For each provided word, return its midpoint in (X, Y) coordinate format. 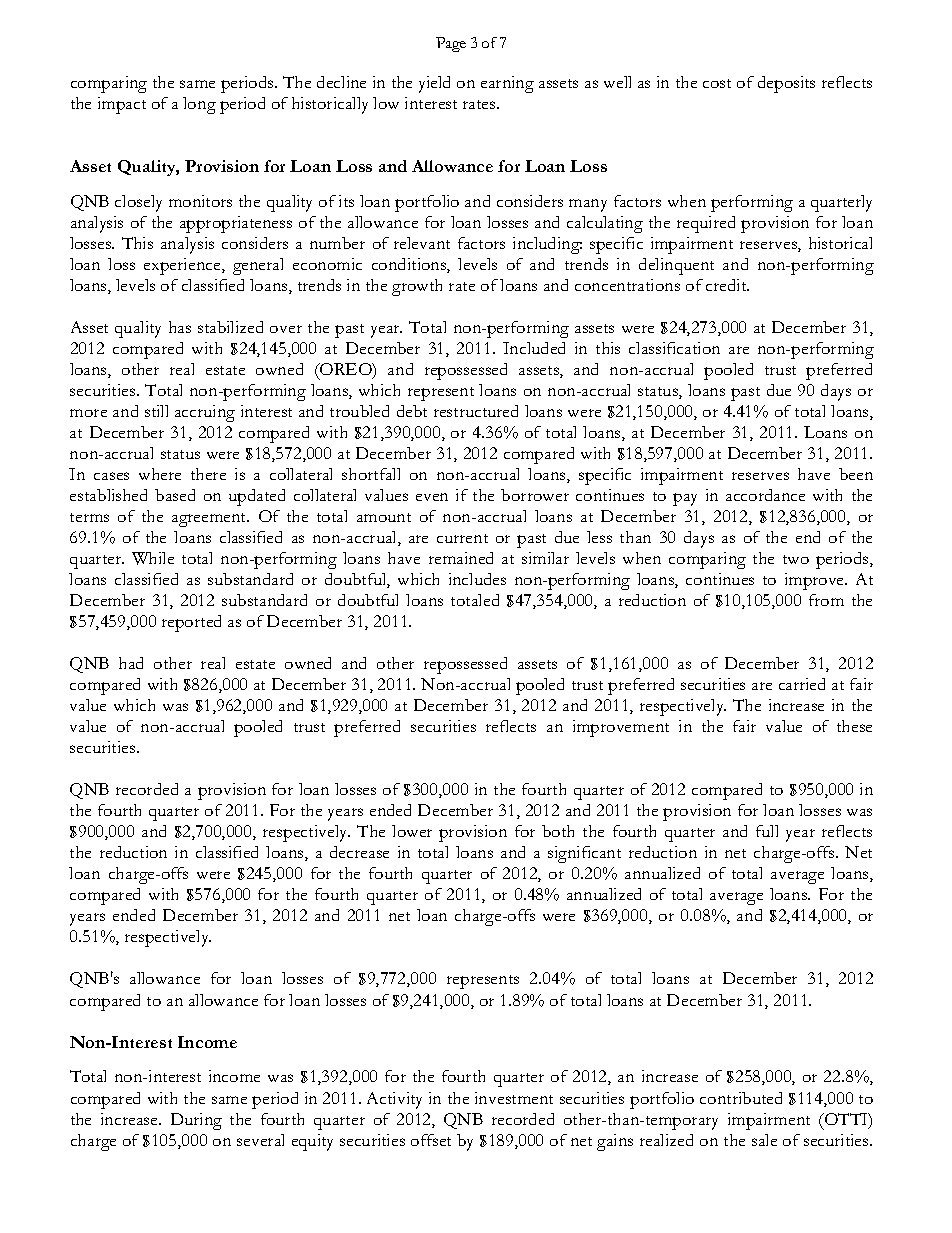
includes (477, 579)
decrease (359, 852)
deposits (786, 84)
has (180, 327)
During (196, 1121)
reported (191, 623)
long (199, 105)
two (796, 559)
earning (507, 84)
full (767, 831)
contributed (741, 1098)
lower (412, 831)
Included (534, 348)
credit (727, 285)
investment (514, 1098)
